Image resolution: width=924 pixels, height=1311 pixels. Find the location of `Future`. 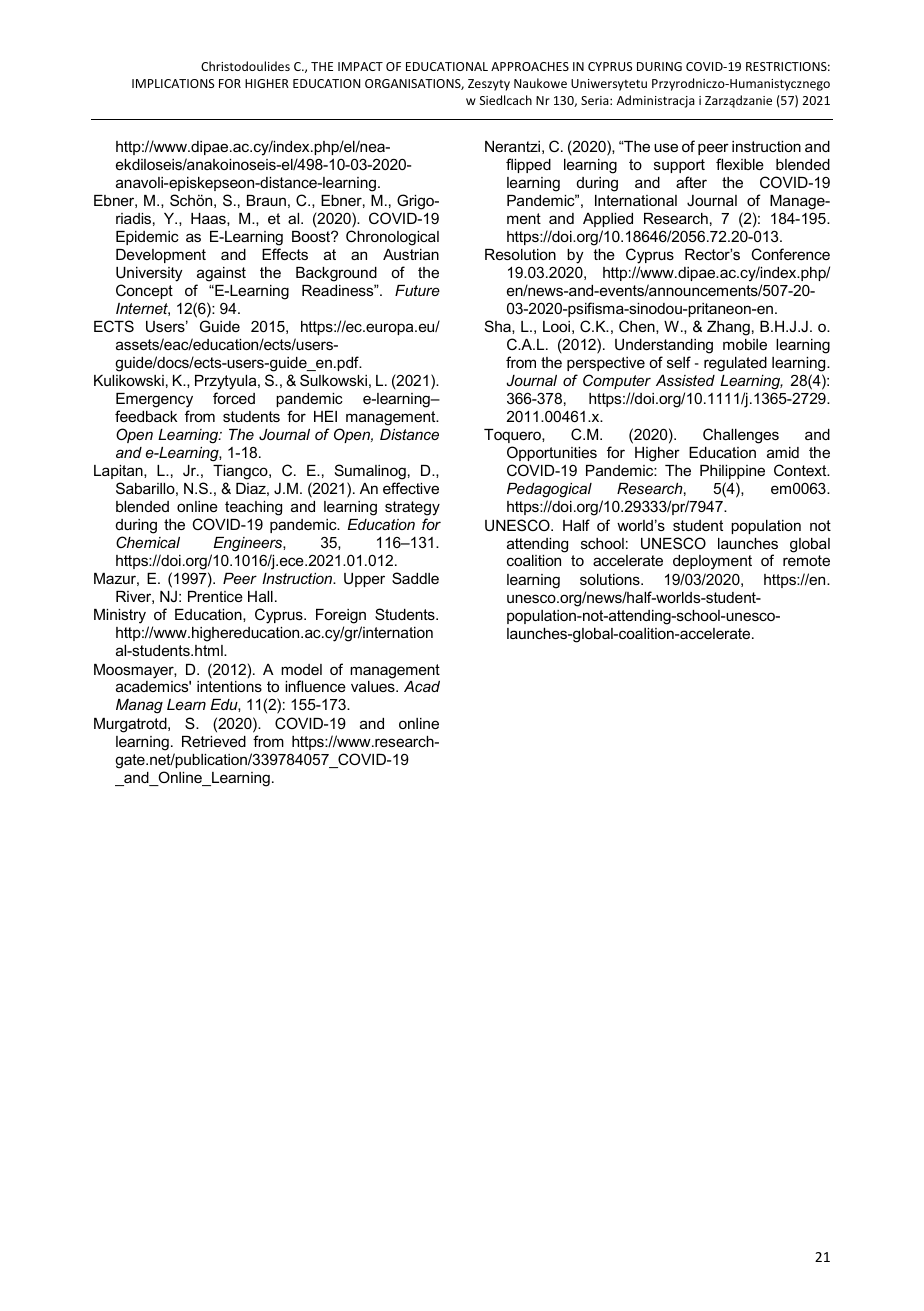

Future is located at coordinates (417, 290).
